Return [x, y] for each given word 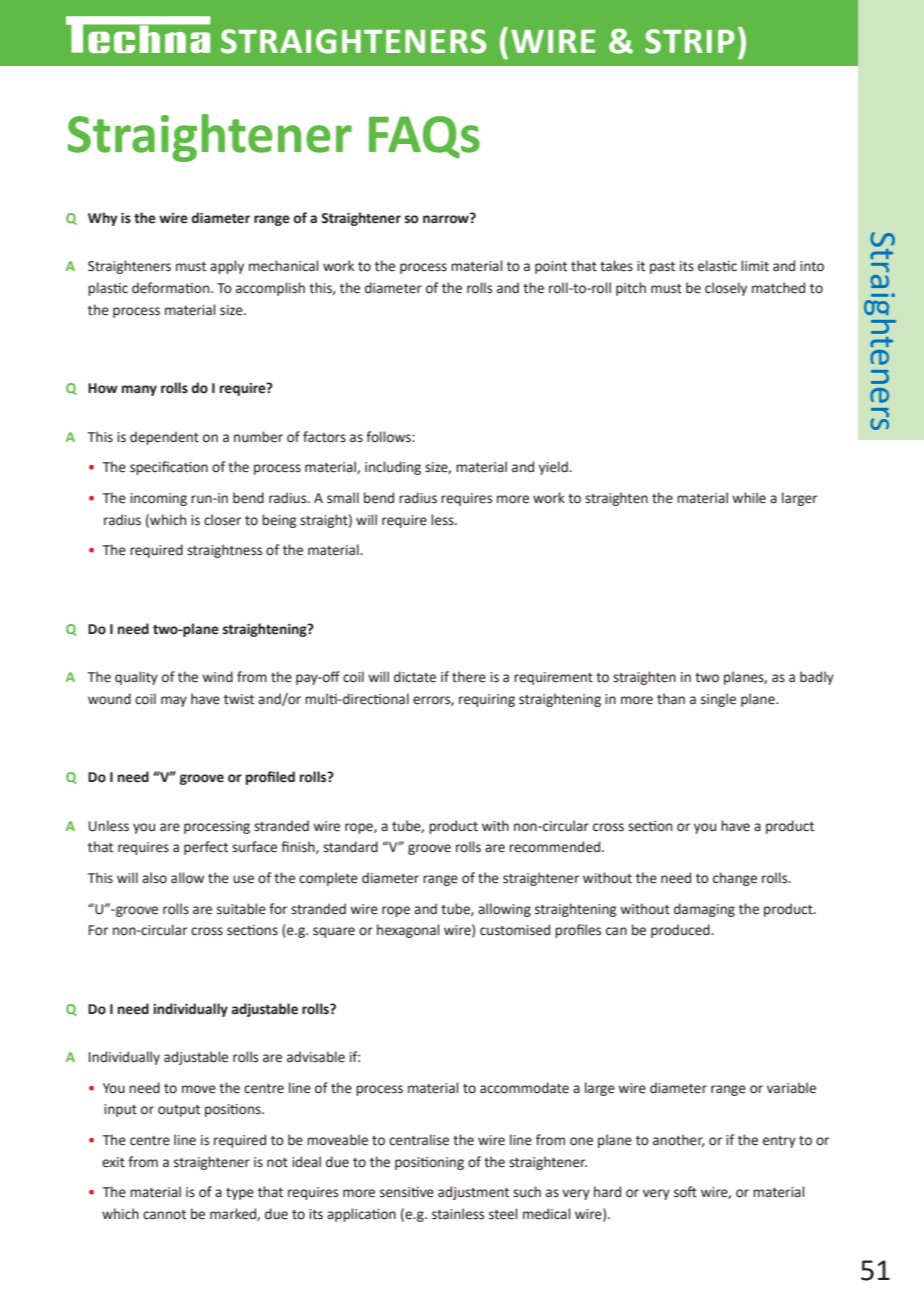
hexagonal [408, 931]
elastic [717, 266]
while [749, 498]
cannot [164, 1215]
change [735, 879]
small [343, 498]
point [551, 267]
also [154, 878]
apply [227, 267]
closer [222, 520]
